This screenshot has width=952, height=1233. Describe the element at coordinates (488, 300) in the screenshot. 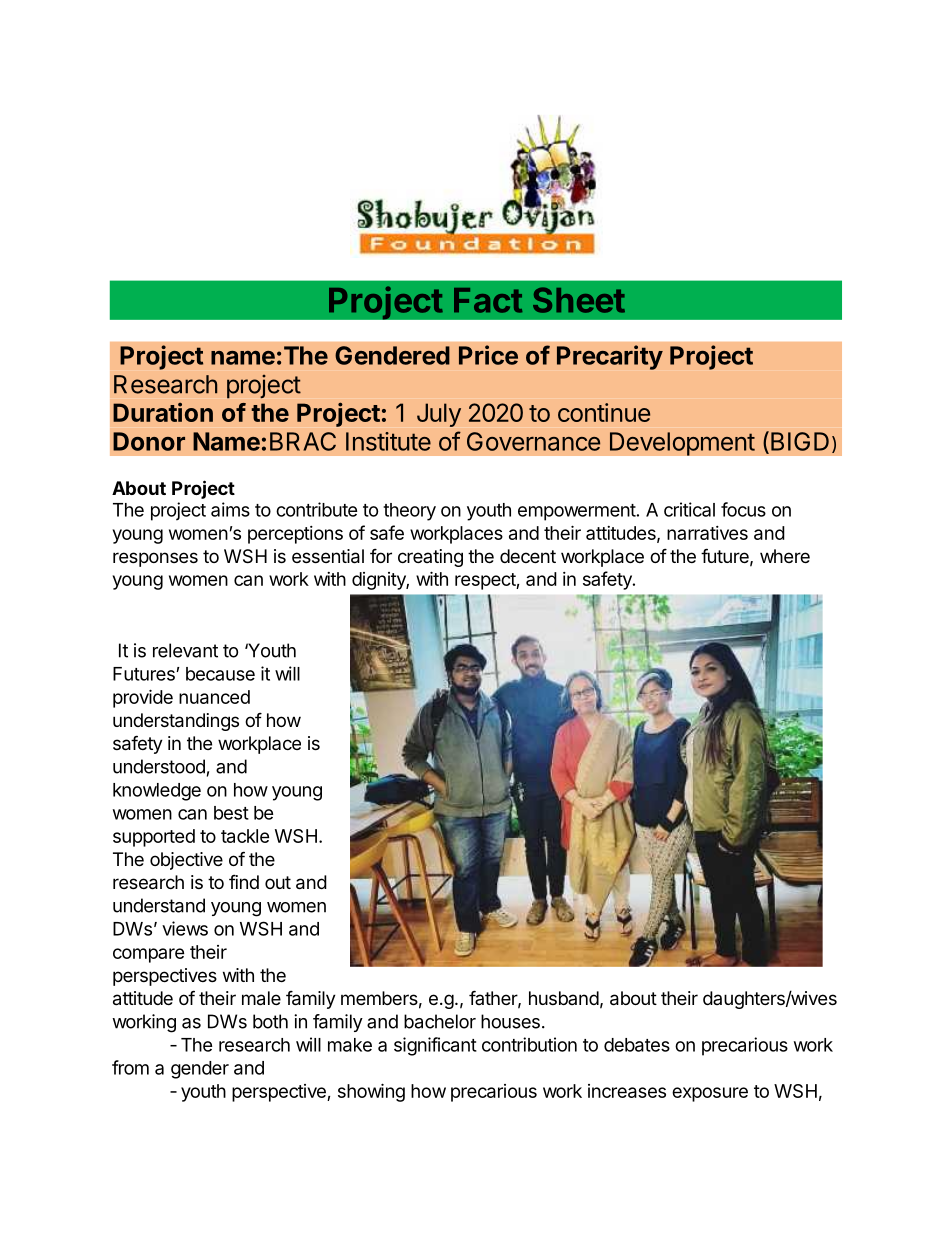

I see `Fact` at that location.
